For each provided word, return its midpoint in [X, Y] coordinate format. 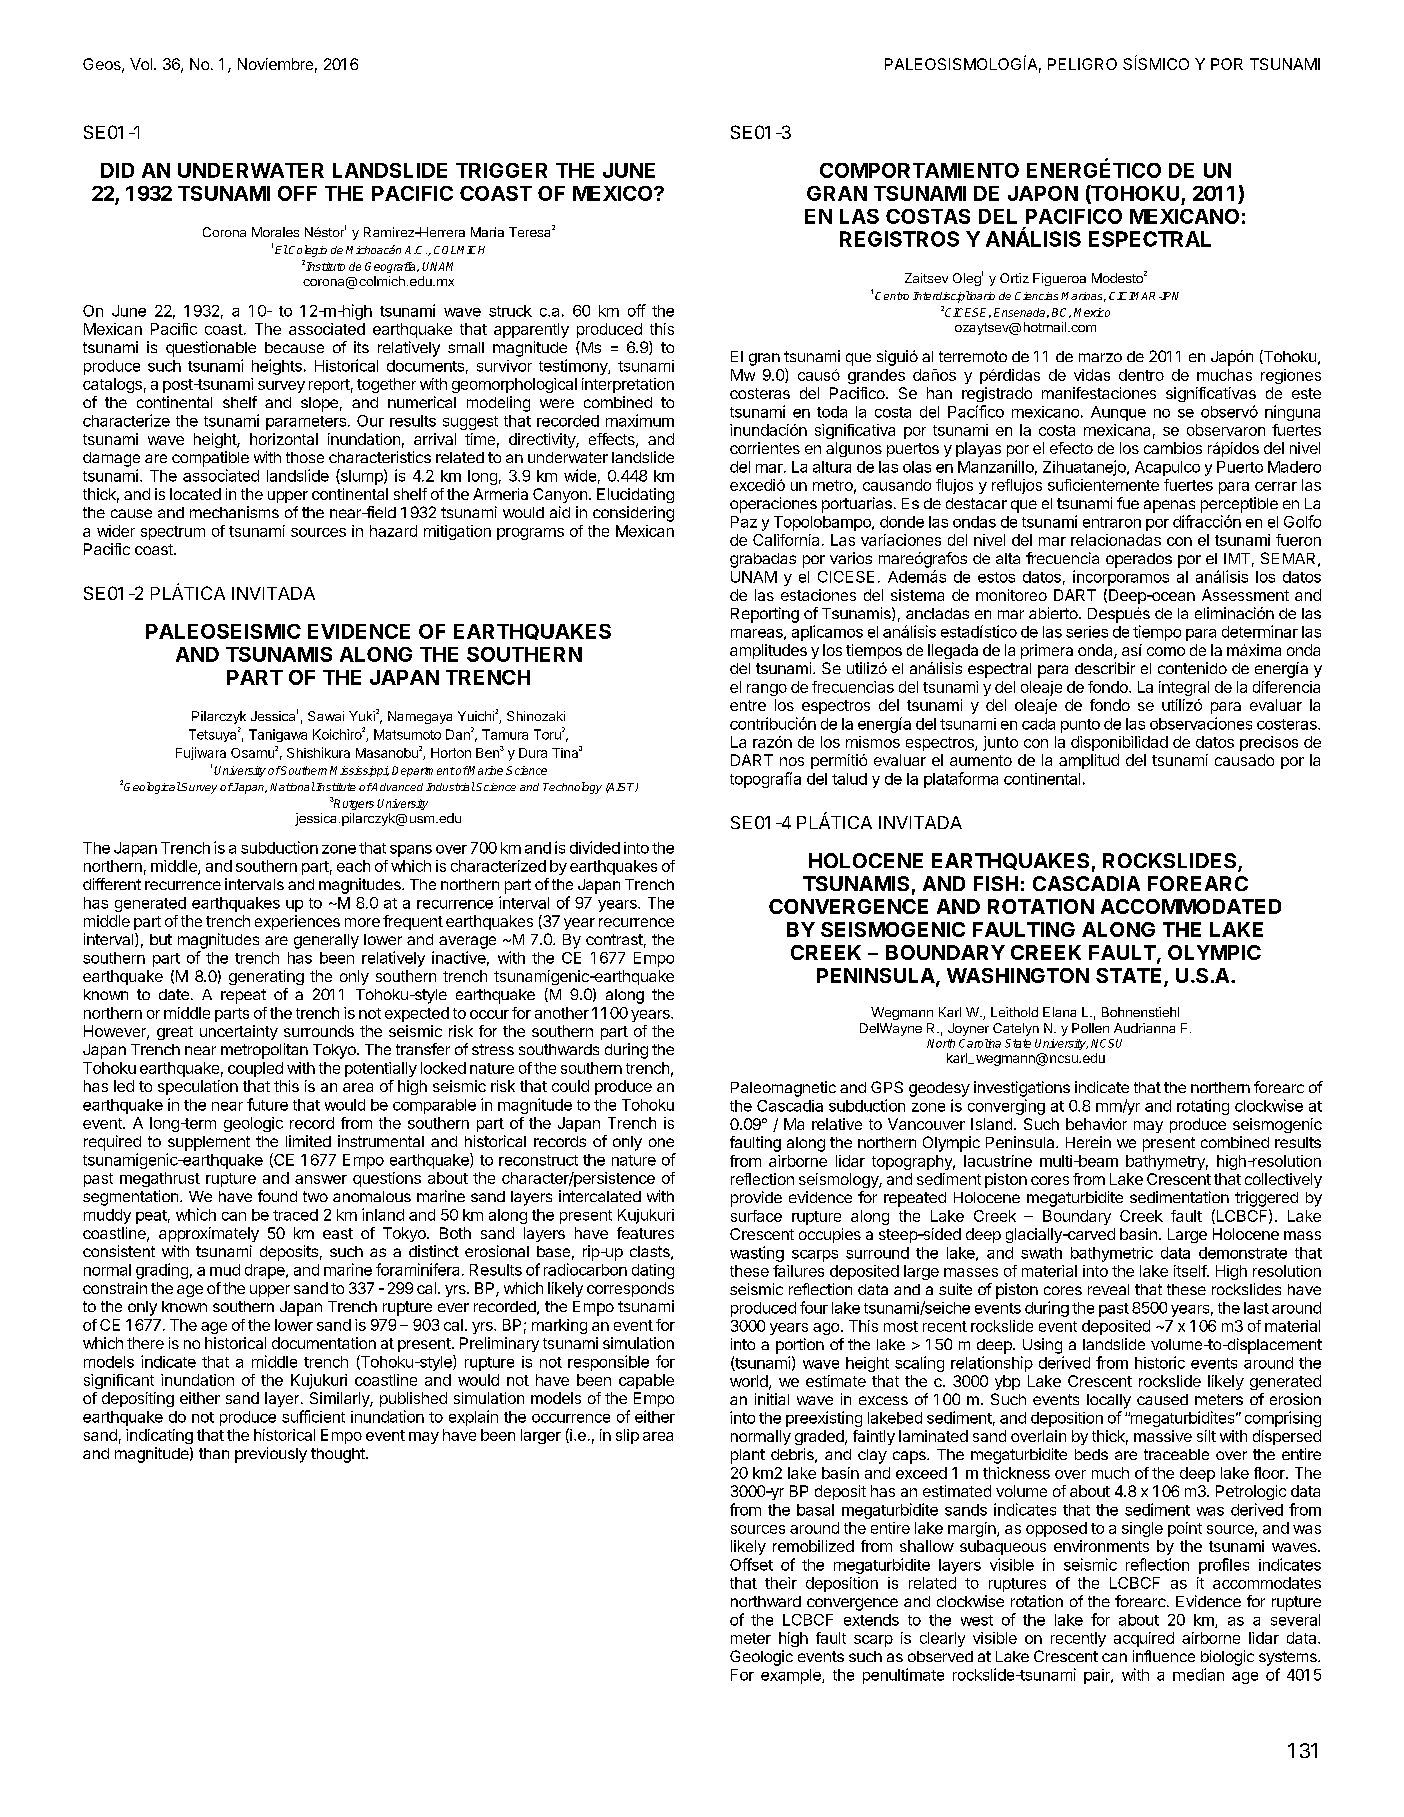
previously [271, 1455]
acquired [1144, 1639]
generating [266, 977]
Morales [275, 232]
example [792, 1676]
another [562, 1013]
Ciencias [1036, 296]
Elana [1059, 1012]
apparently [531, 330]
